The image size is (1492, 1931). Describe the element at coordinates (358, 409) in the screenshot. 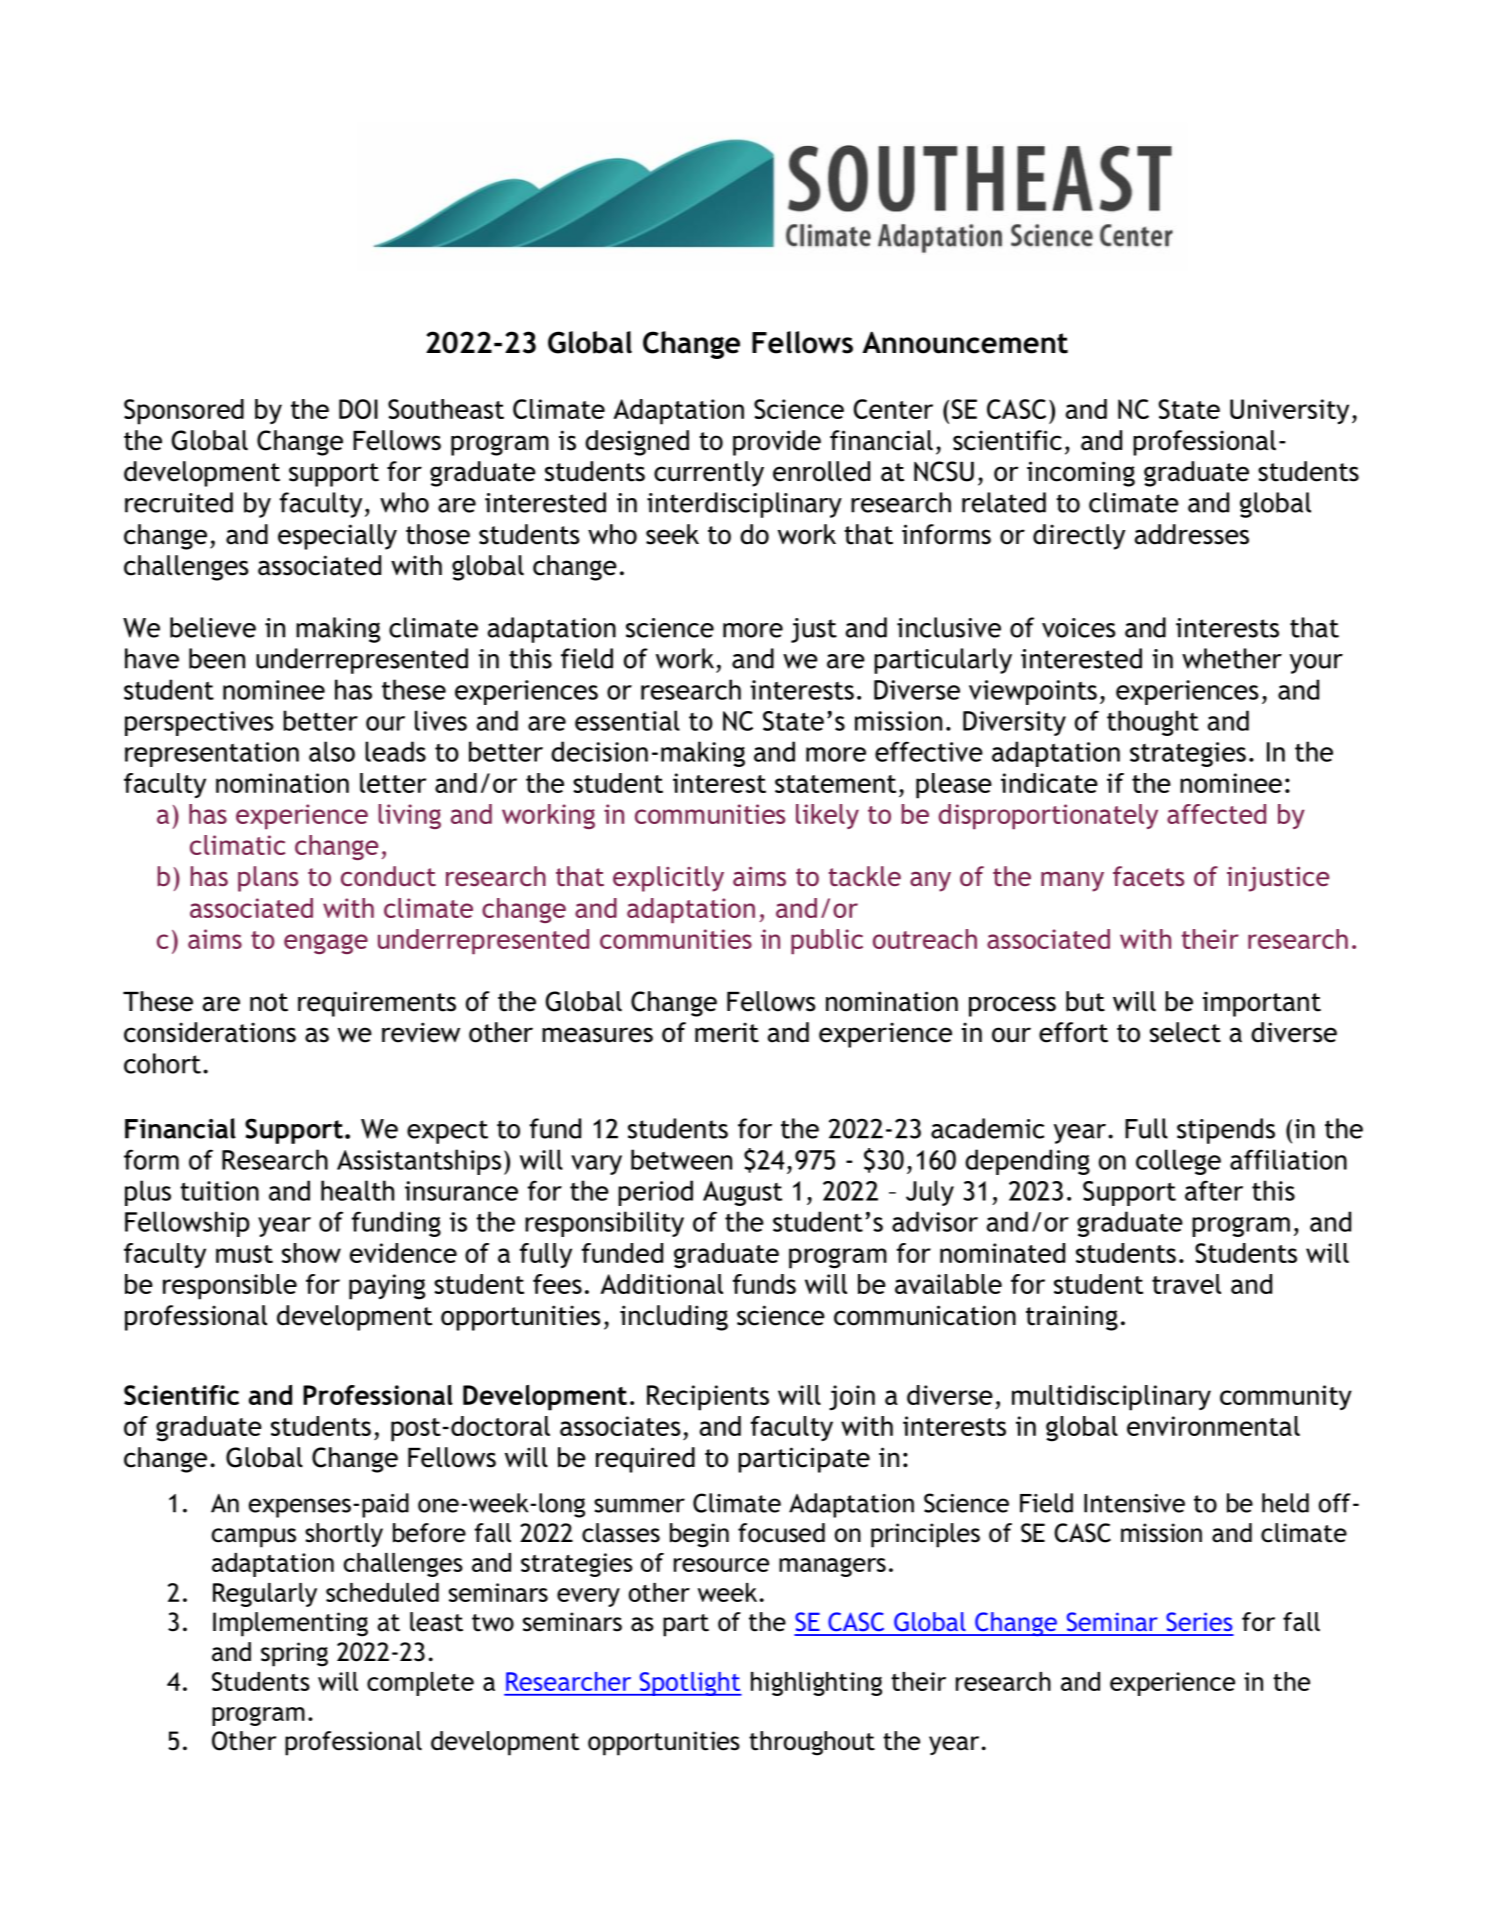

I see `DOI` at that location.
